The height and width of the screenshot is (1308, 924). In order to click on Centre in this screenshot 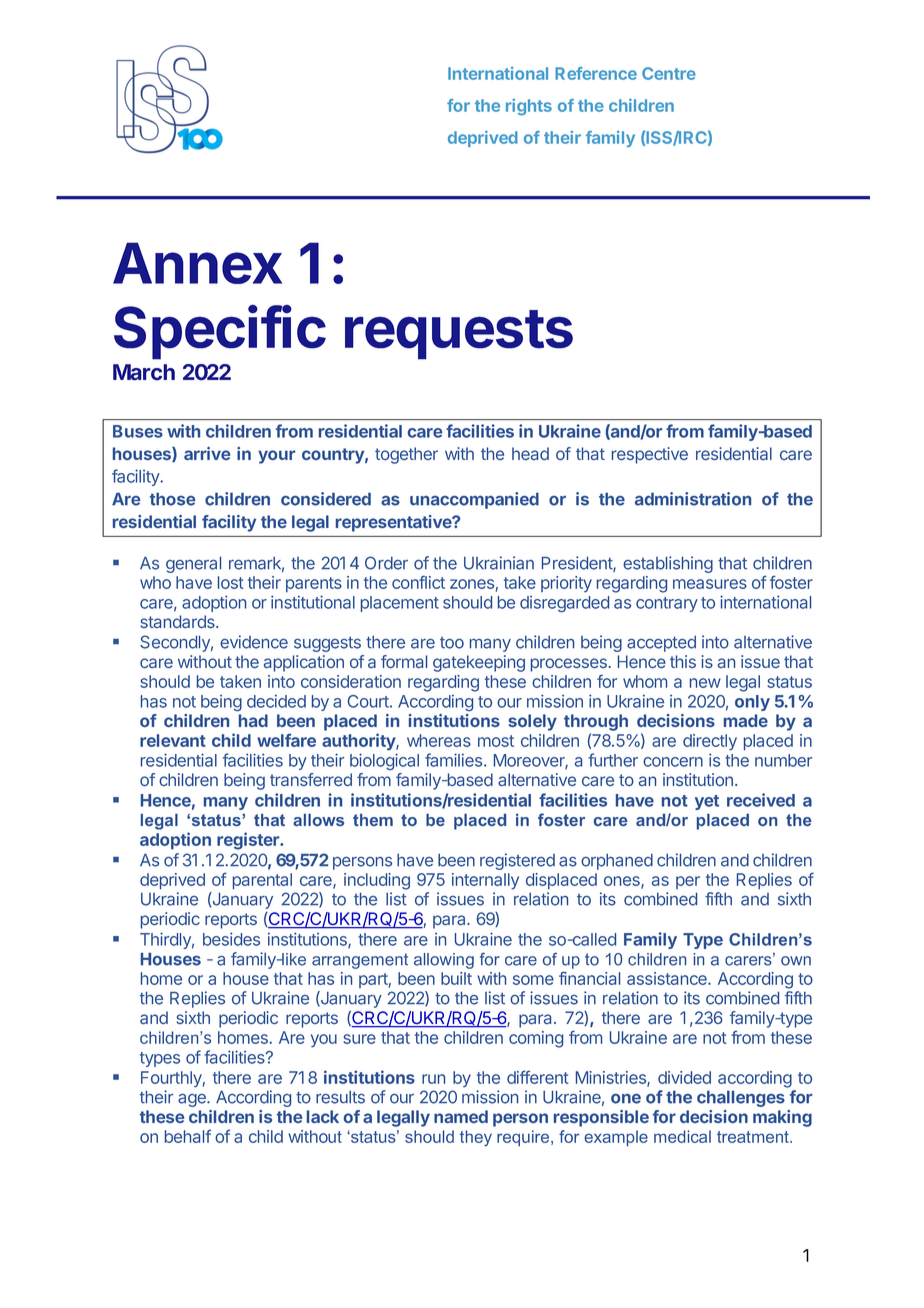, I will do `click(669, 73)`.
